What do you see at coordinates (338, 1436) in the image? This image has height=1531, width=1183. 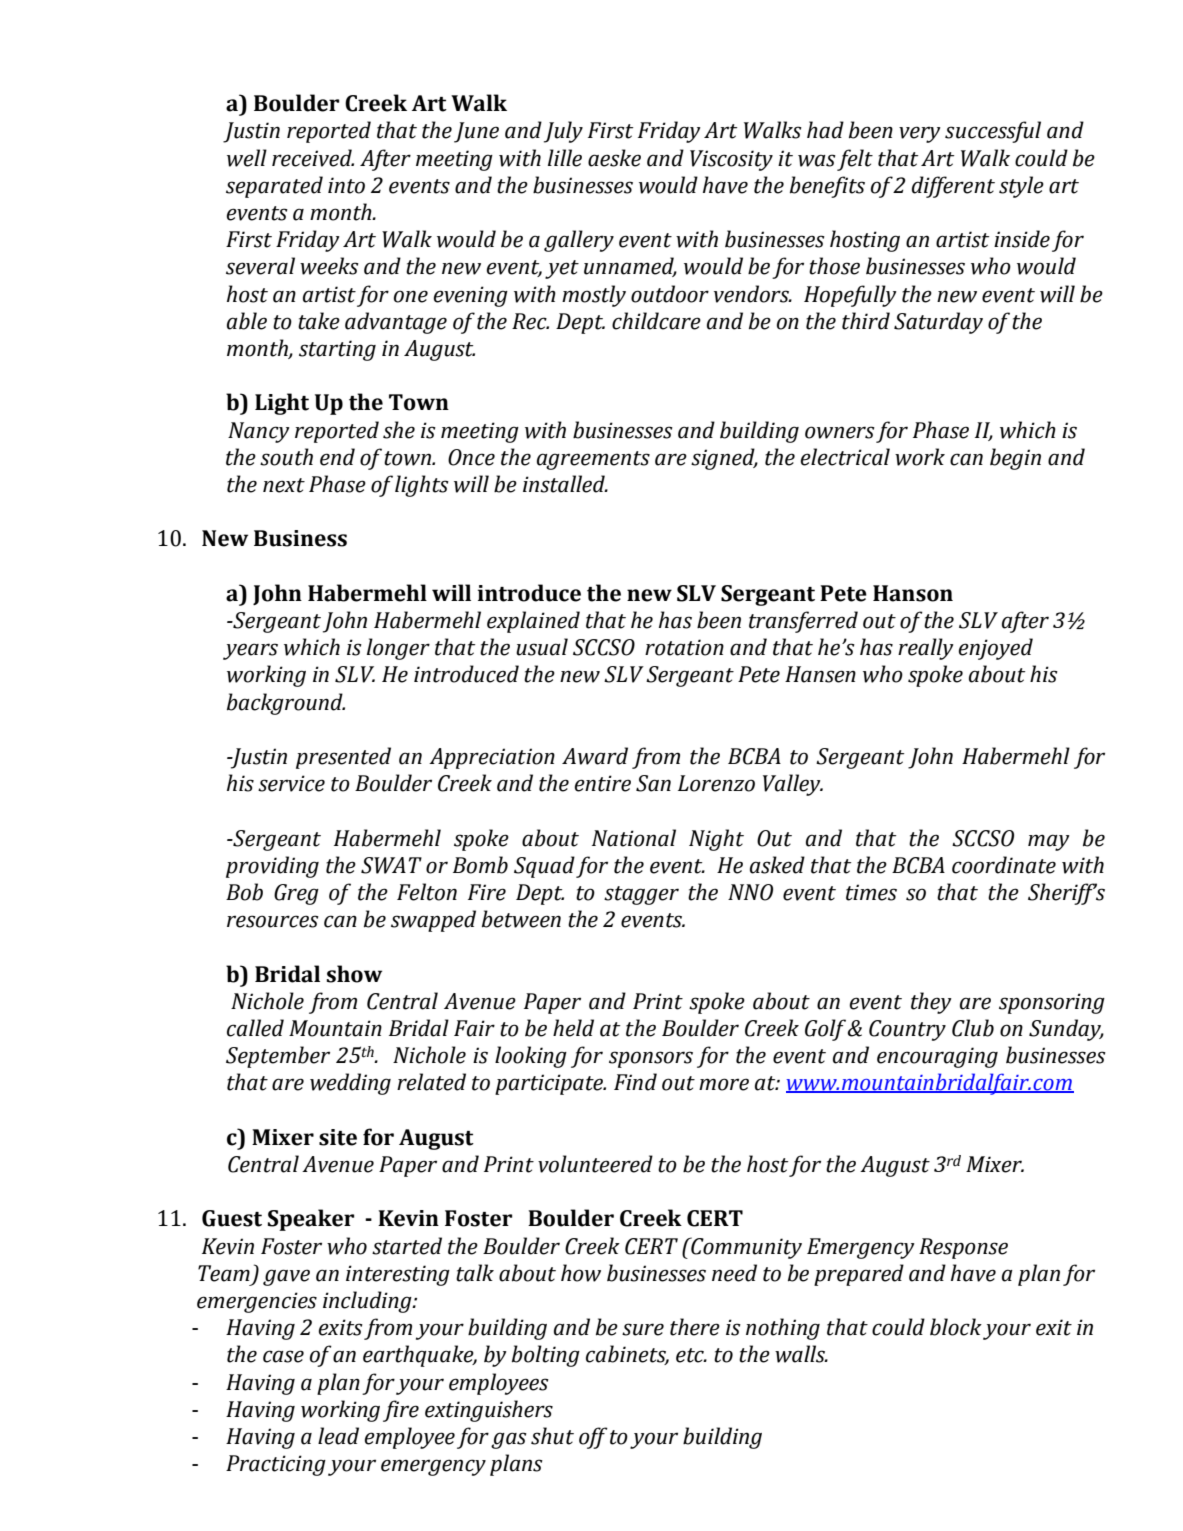 I see `lead` at bounding box center [338, 1436].
